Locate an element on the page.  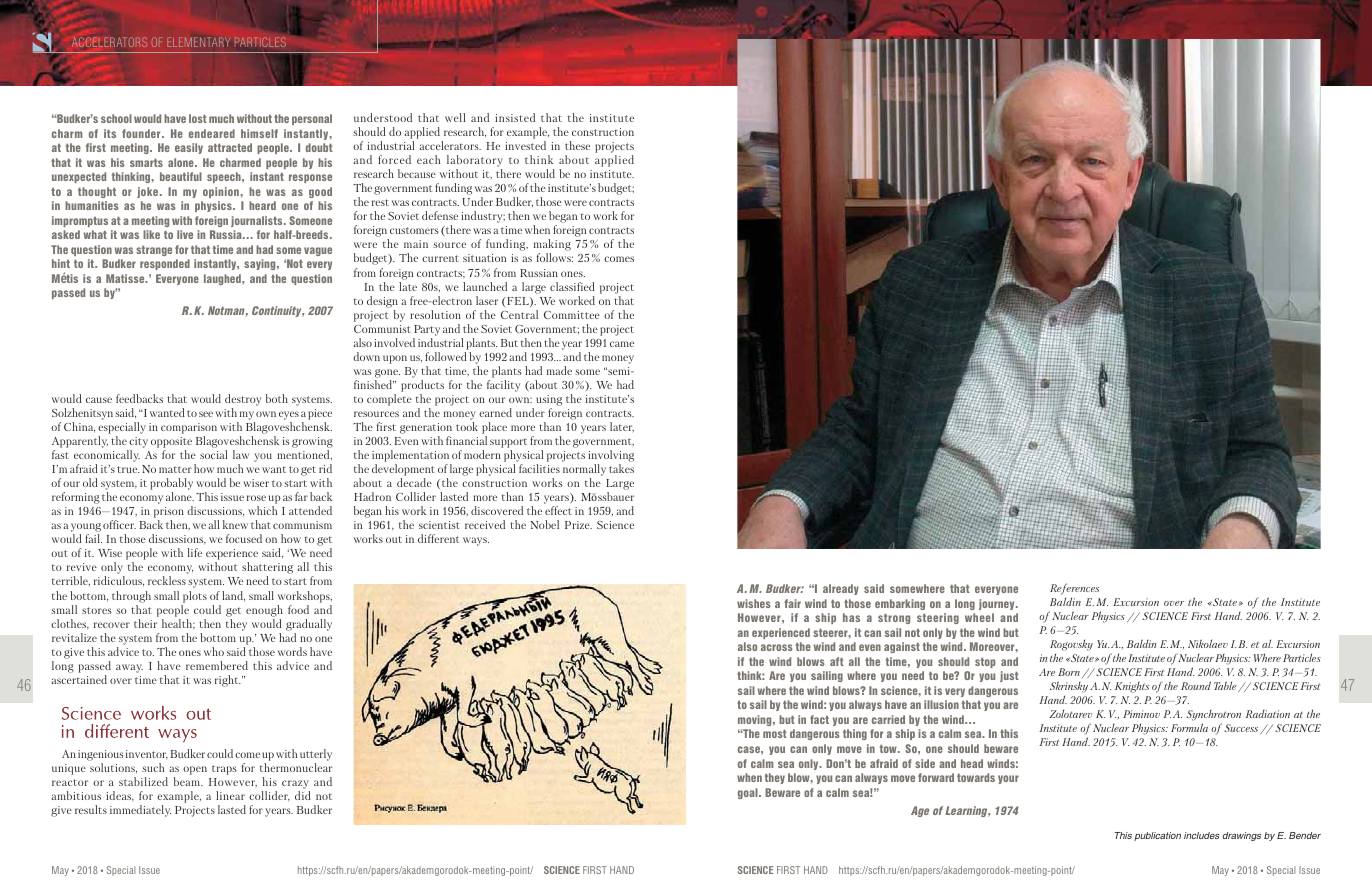
prison is located at coordinates (169, 514).
